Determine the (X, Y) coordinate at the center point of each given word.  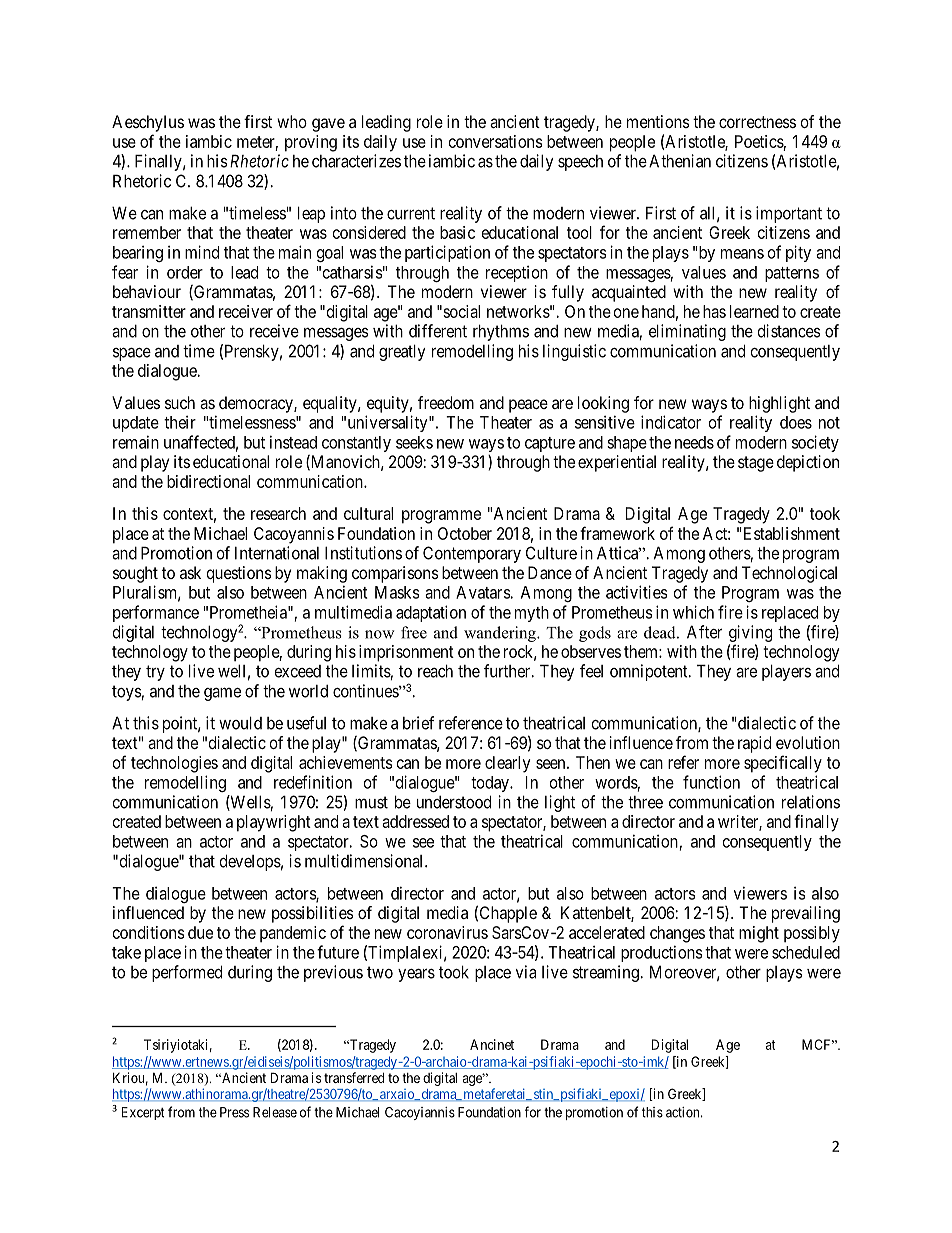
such (180, 402)
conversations (495, 141)
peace (528, 406)
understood (454, 802)
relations (811, 802)
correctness (757, 122)
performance (156, 613)
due (200, 932)
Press (234, 1112)
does (796, 422)
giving (750, 633)
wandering (501, 634)
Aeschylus (148, 123)
